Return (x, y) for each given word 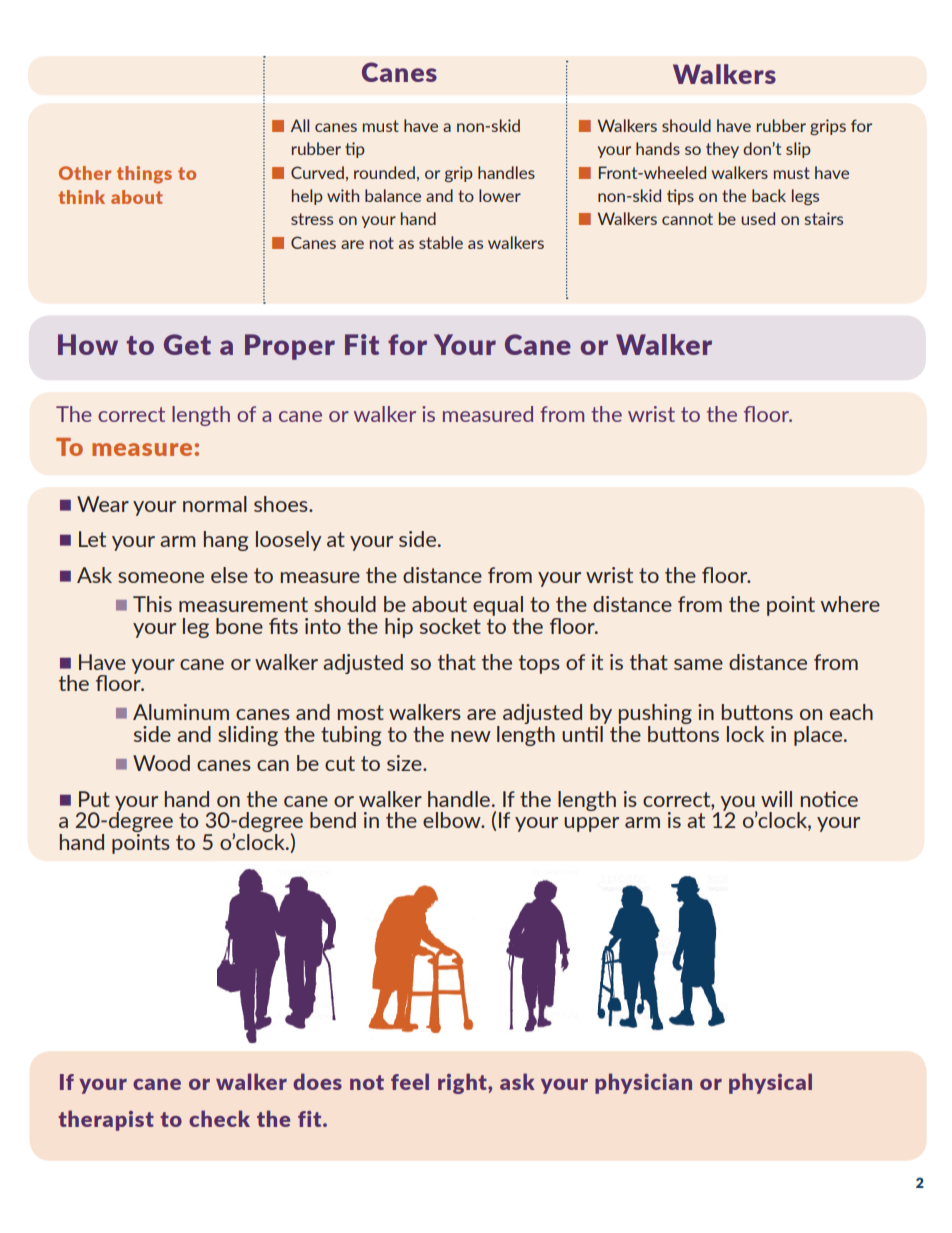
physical (770, 1083)
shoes (282, 504)
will (776, 799)
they (722, 150)
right (463, 1083)
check (219, 1118)
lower (500, 195)
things (144, 175)
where (850, 604)
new (471, 736)
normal (215, 504)
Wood (161, 763)
